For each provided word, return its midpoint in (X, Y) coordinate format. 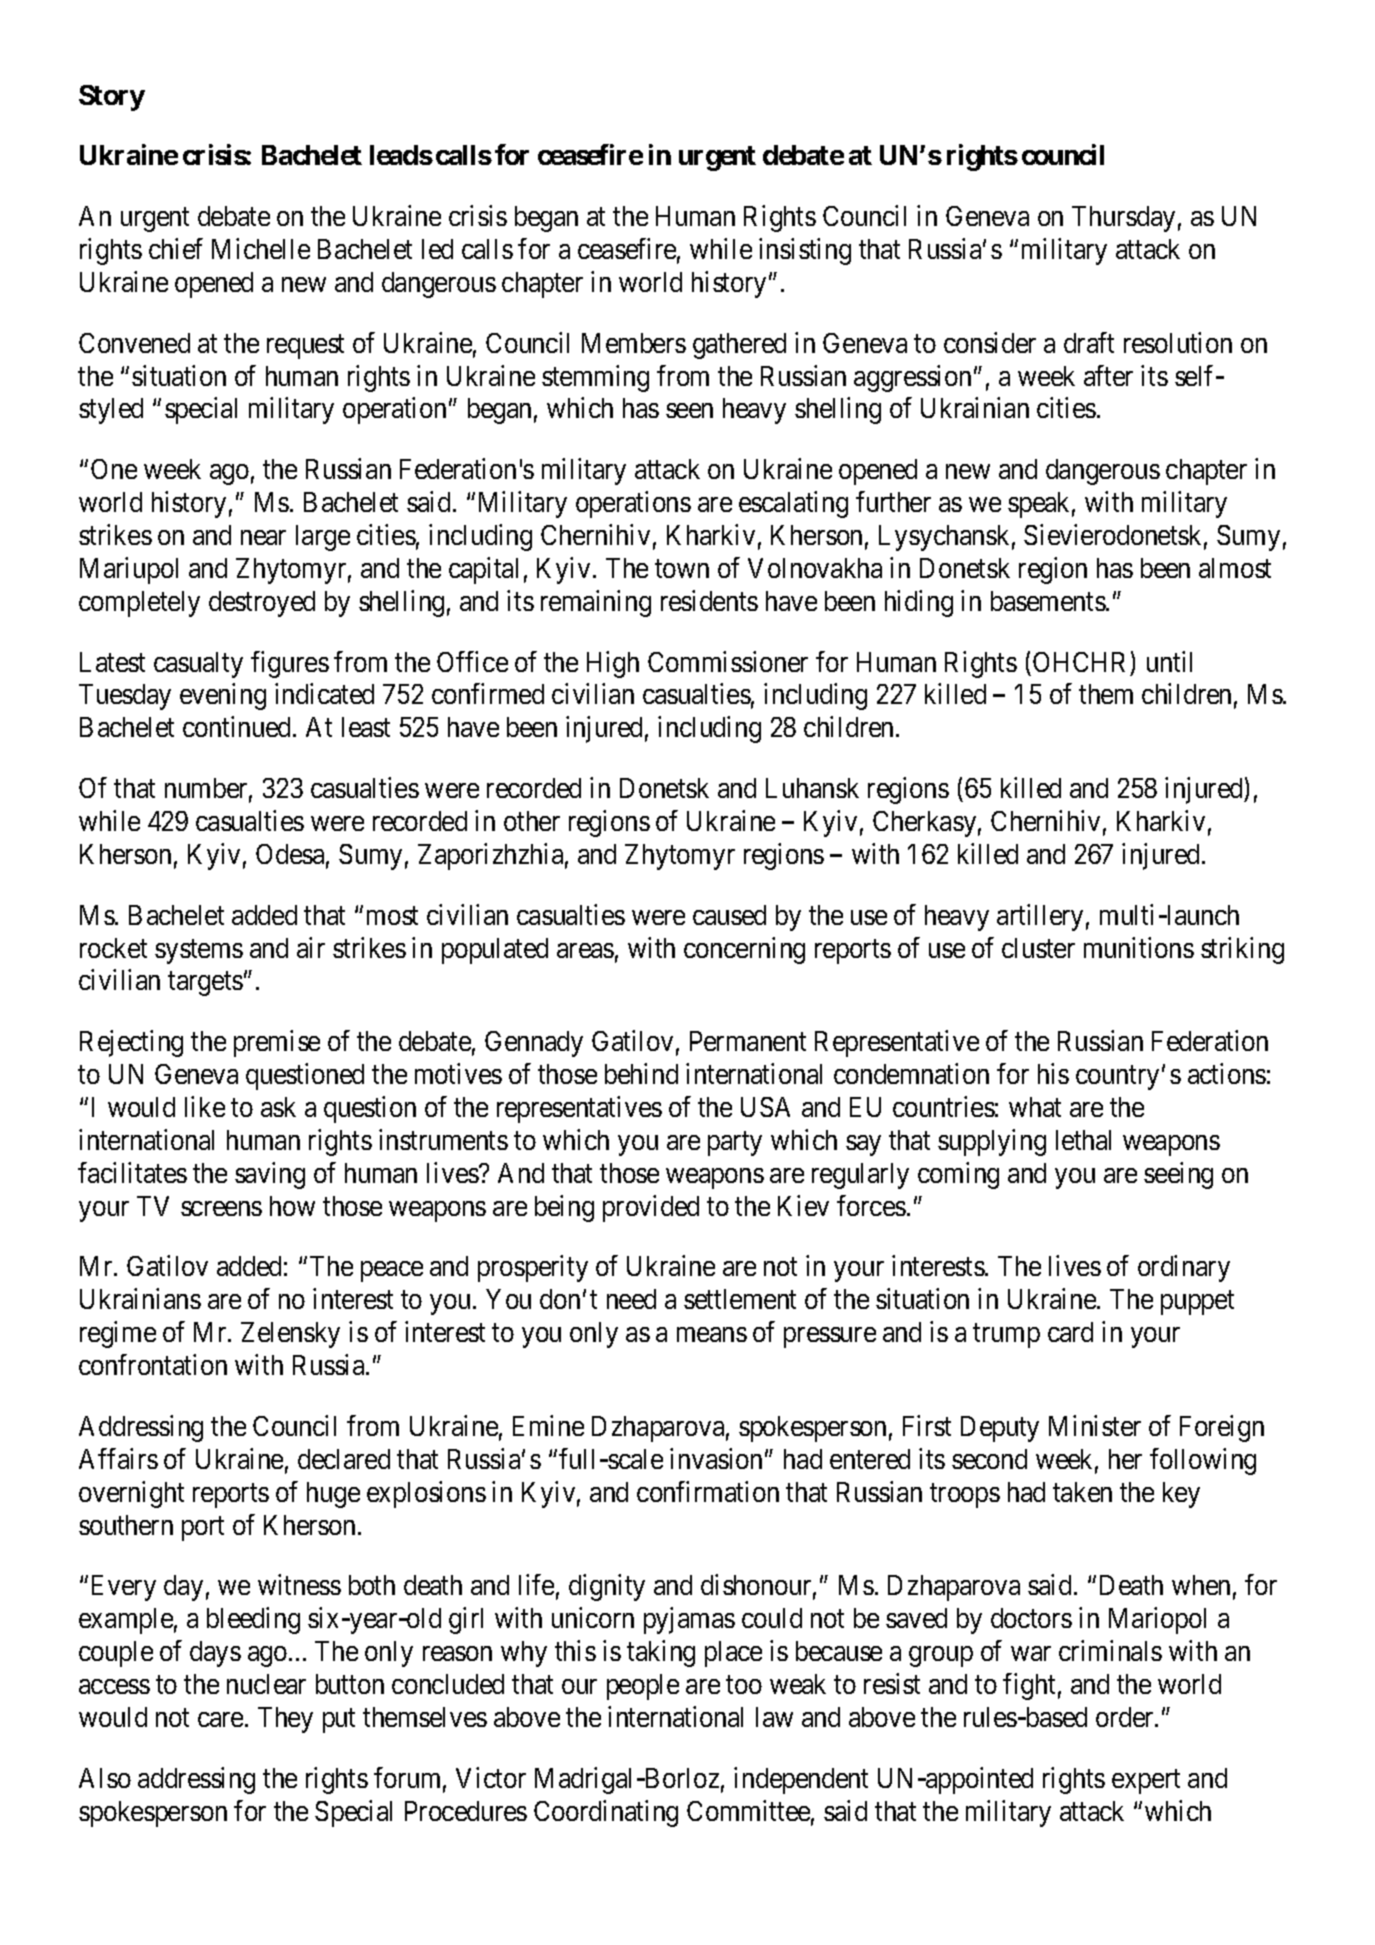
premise (277, 1043)
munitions (1139, 947)
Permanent (748, 1041)
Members (634, 343)
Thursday (1123, 219)
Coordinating (606, 1813)
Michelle (261, 248)
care (220, 1719)
